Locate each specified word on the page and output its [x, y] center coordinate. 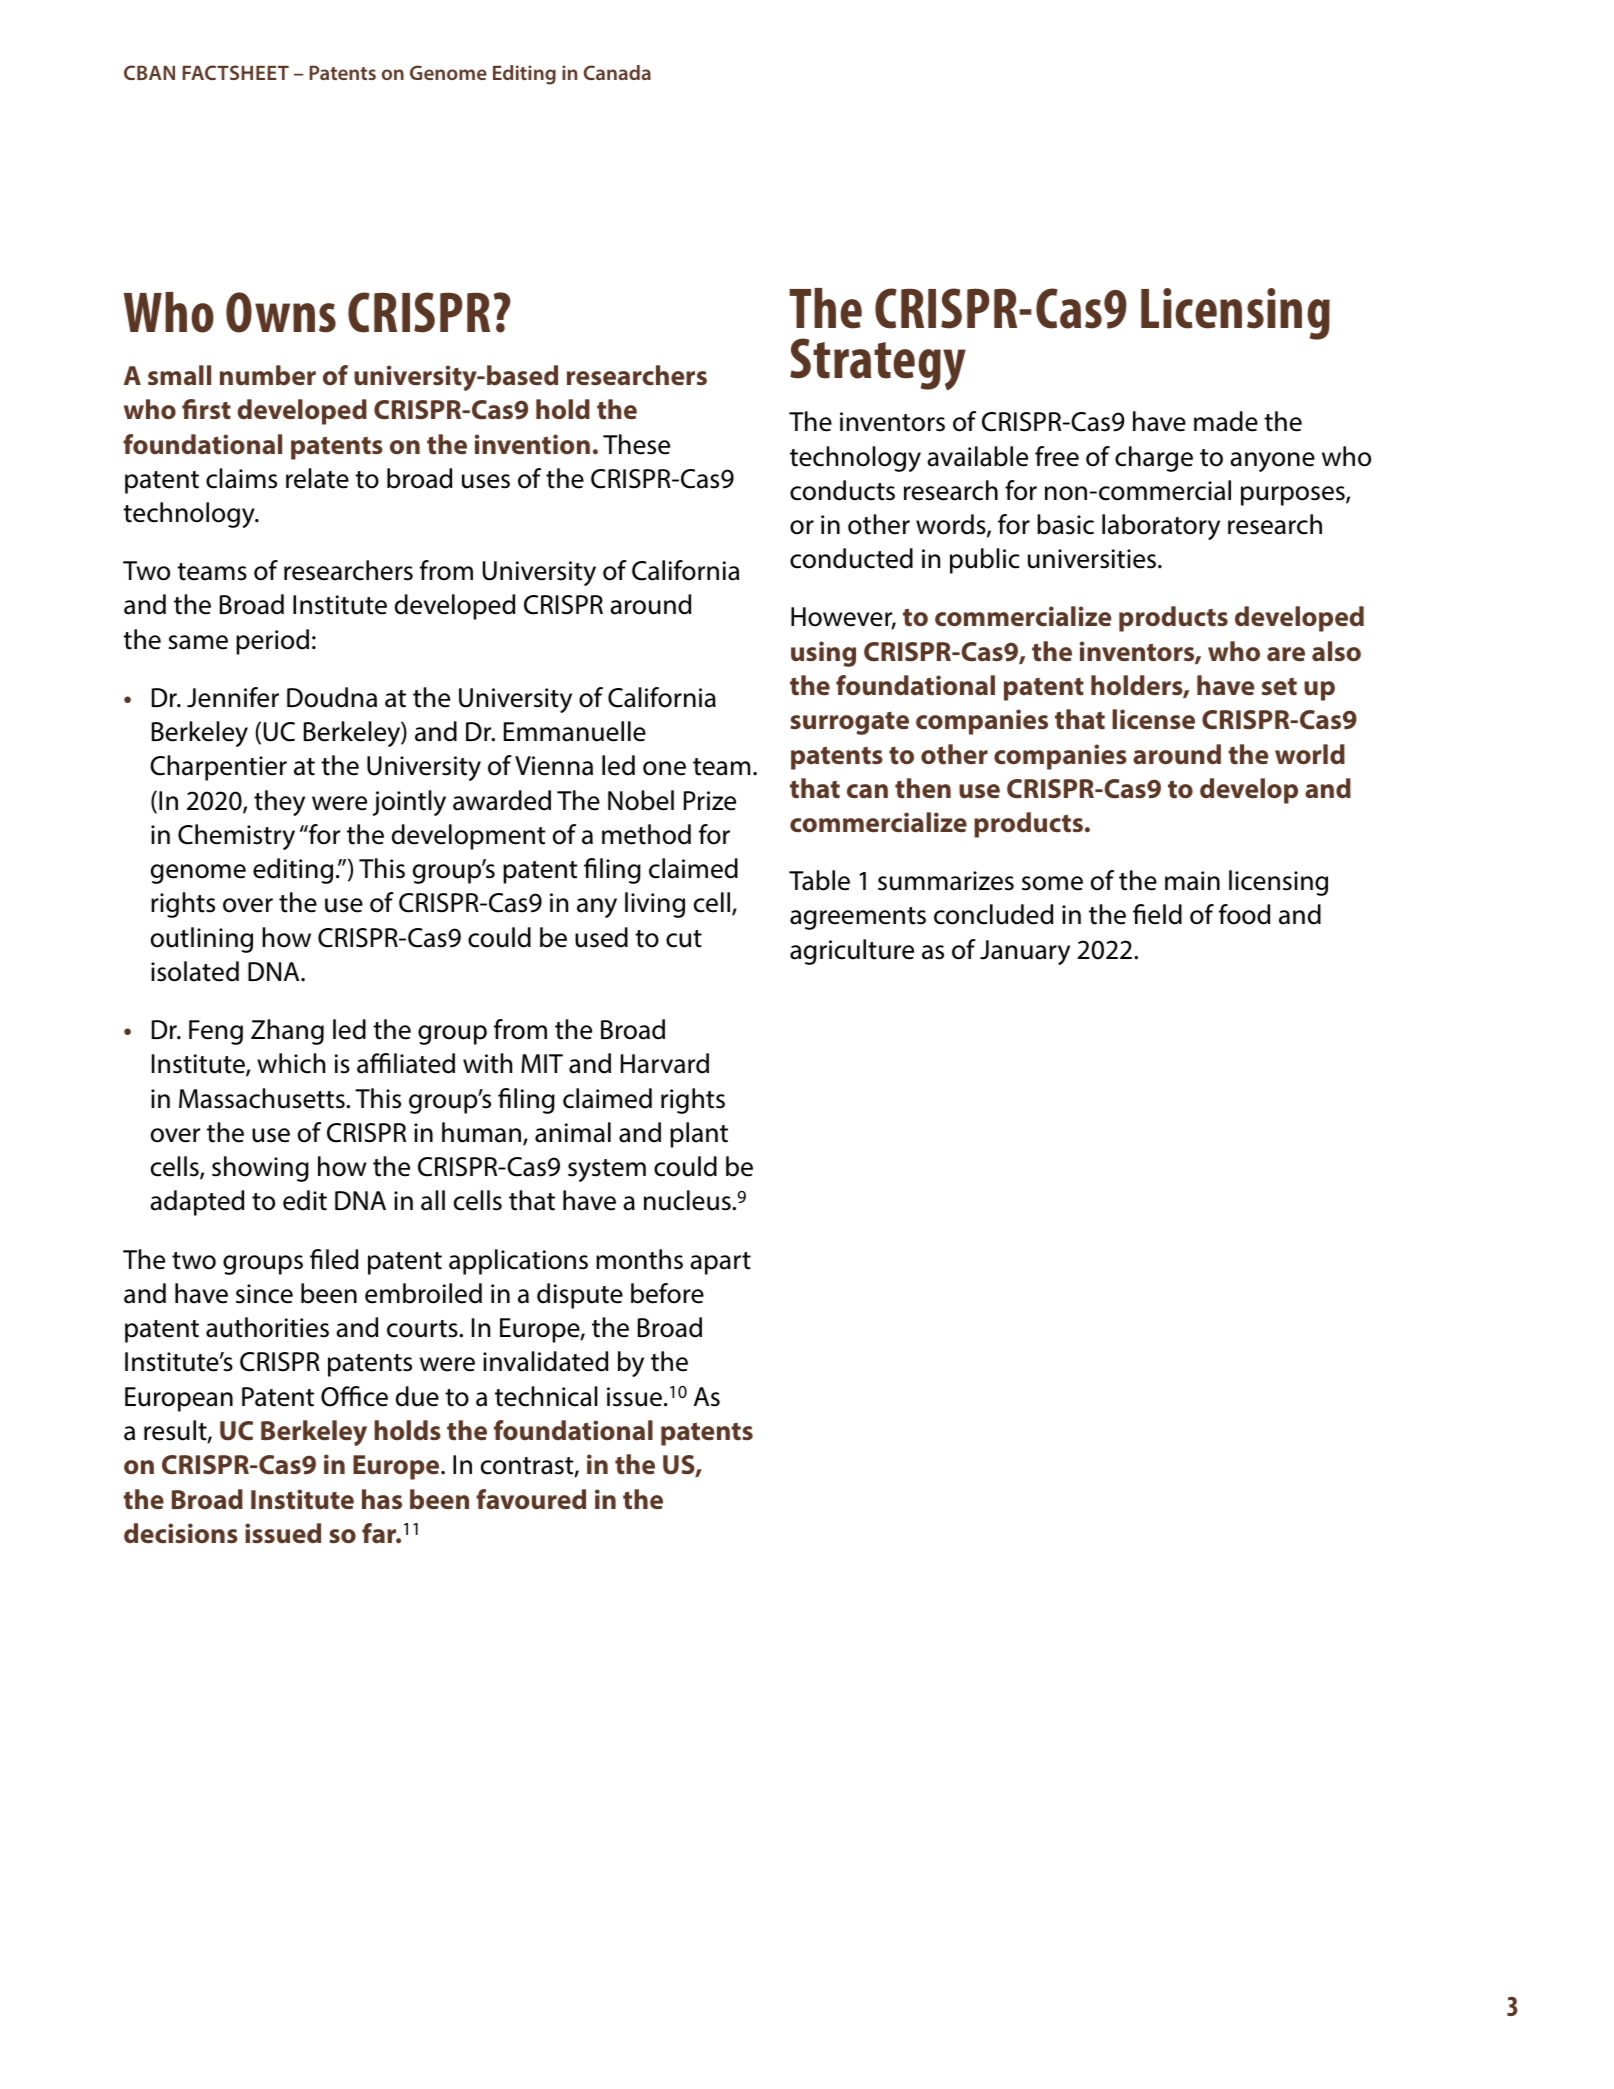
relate [317, 478]
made [1226, 421]
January [1025, 952]
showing [260, 1169]
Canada [617, 72]
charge [1154, 459]
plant [699, 1135]
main [1192, 881]
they [279, 803]
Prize [710, 801]
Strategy [878, 364]
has [382, 1499]
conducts [842, 490]
